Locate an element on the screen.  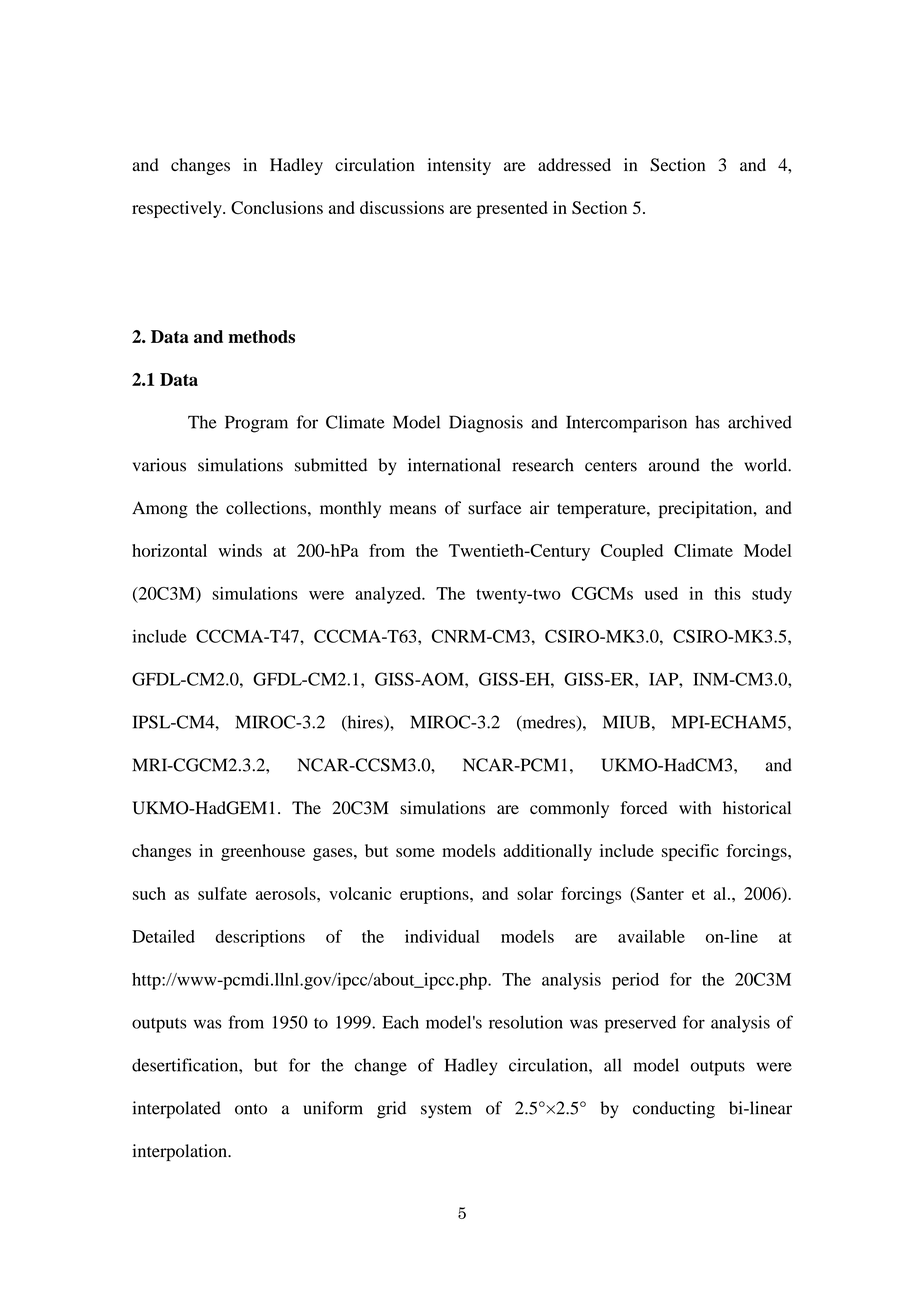
sulfate is located at coordinates (222, 893).
